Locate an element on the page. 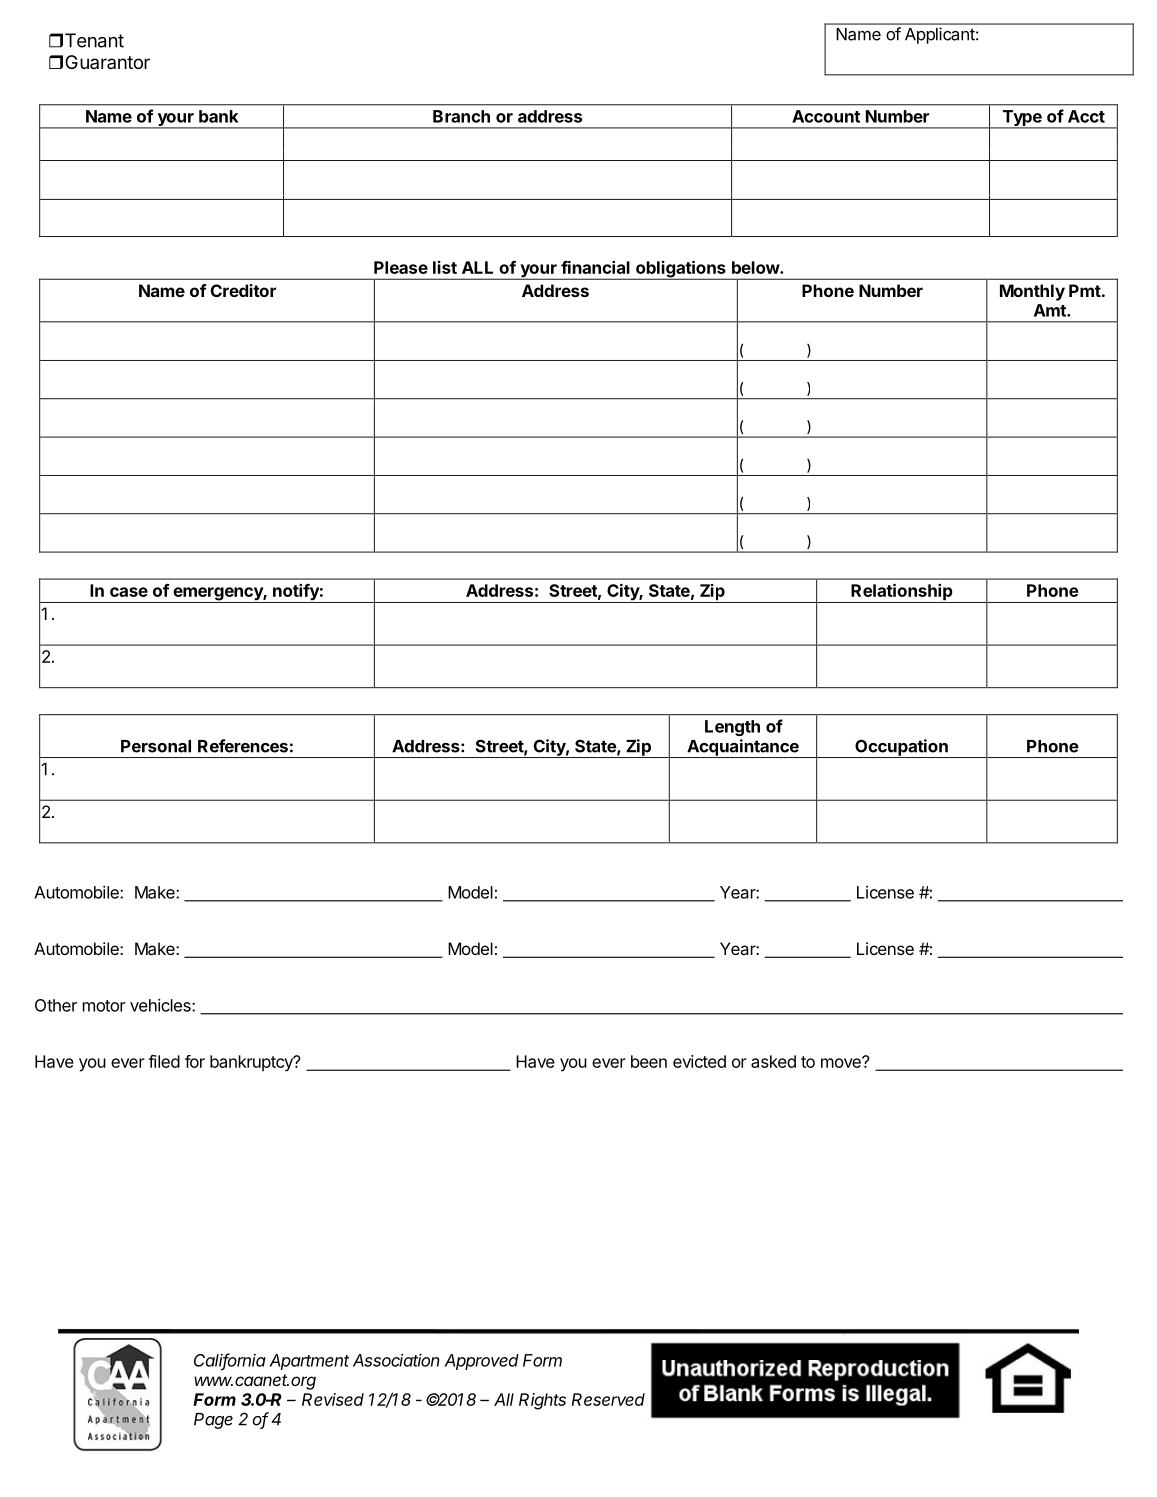 The width and height of the document is (1157, 1497). California is located at coordinates (230, 1361).
